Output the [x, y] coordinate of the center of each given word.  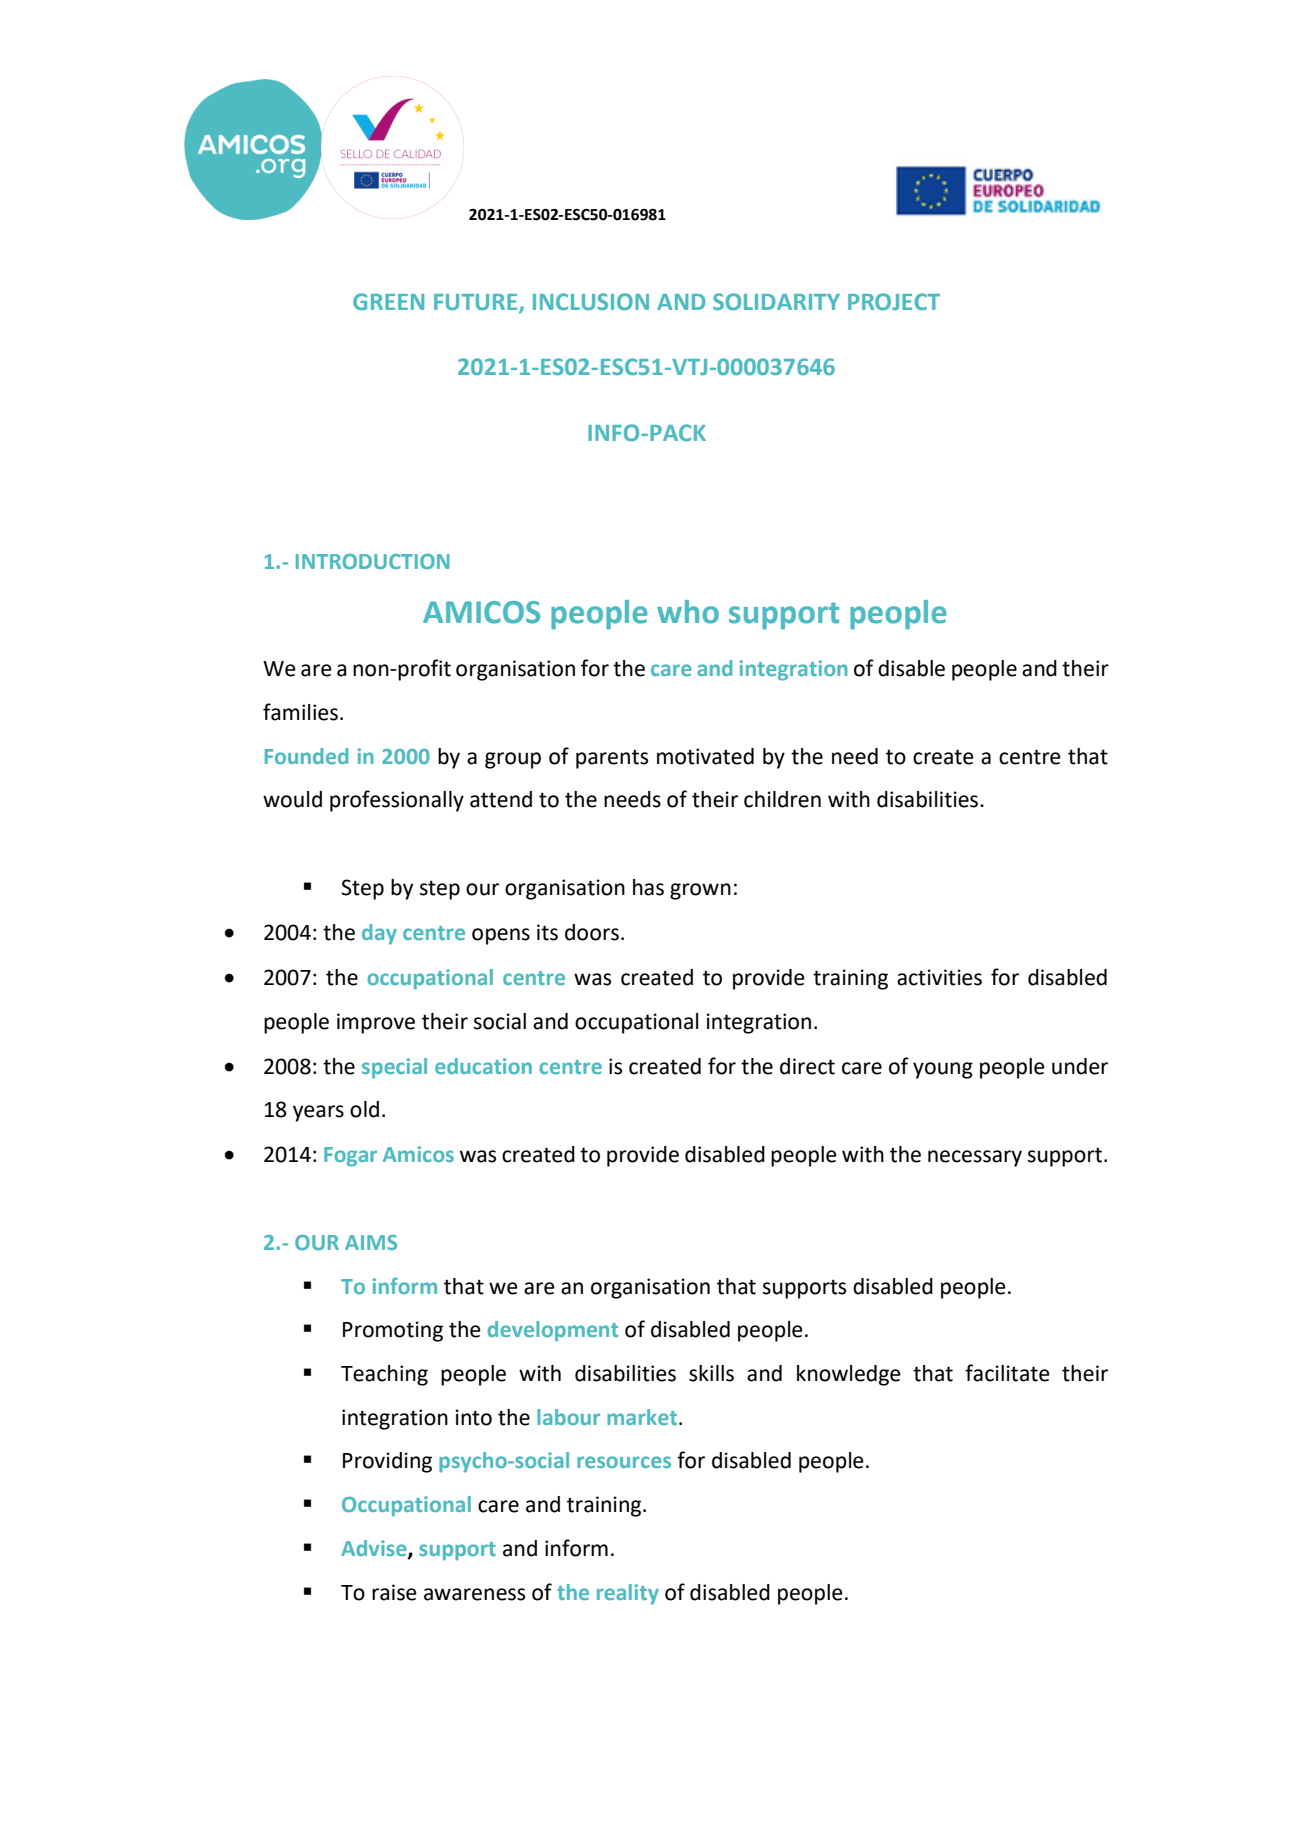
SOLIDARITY [776, 301]
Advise [375, 1549]
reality [628, 1594]
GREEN [388, 301]
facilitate [1007, 1373]
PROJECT [894, 301]
